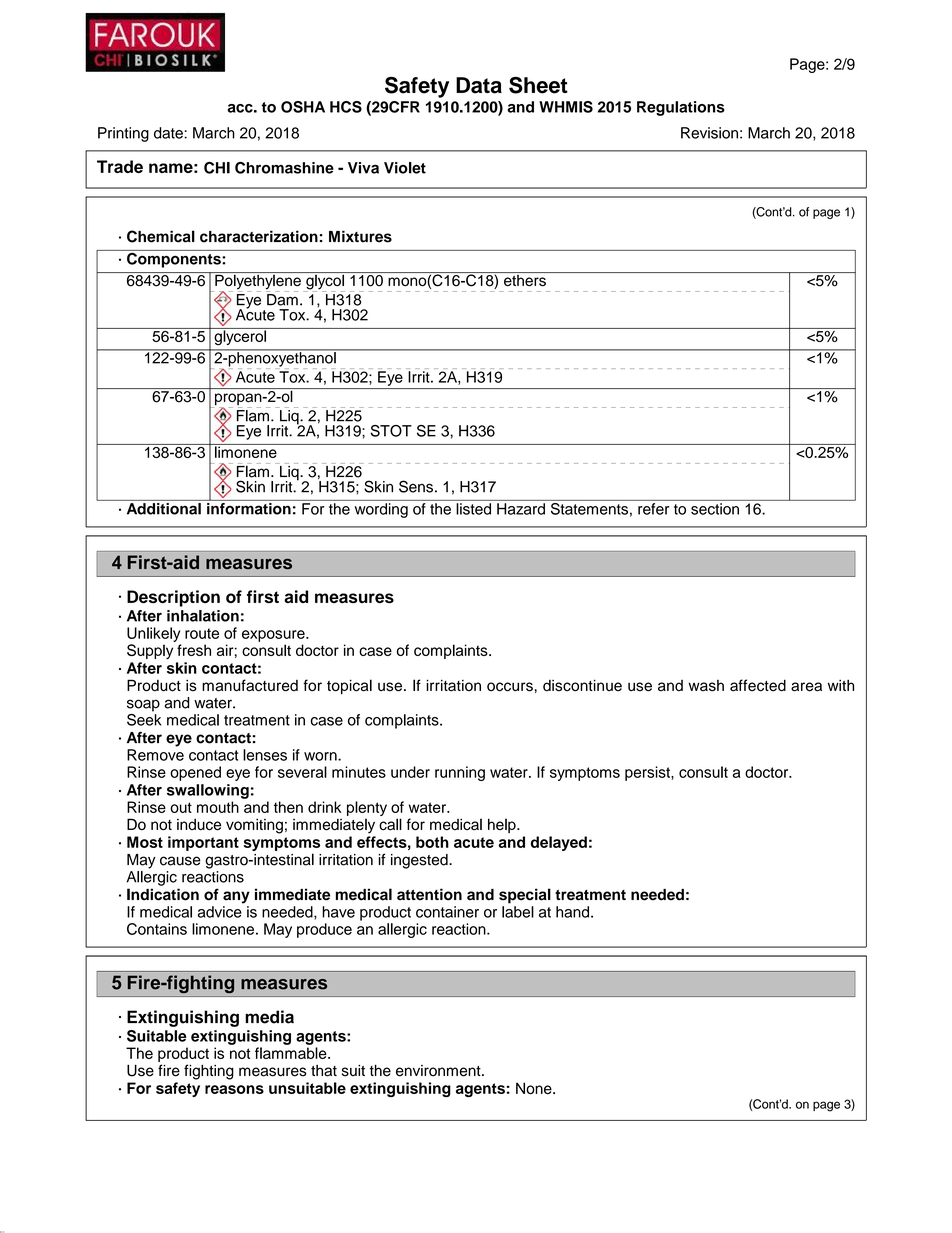 Image resolution: width=952 pixels, height=1233 pixels. I want to click on persist, so click(648, 773).
